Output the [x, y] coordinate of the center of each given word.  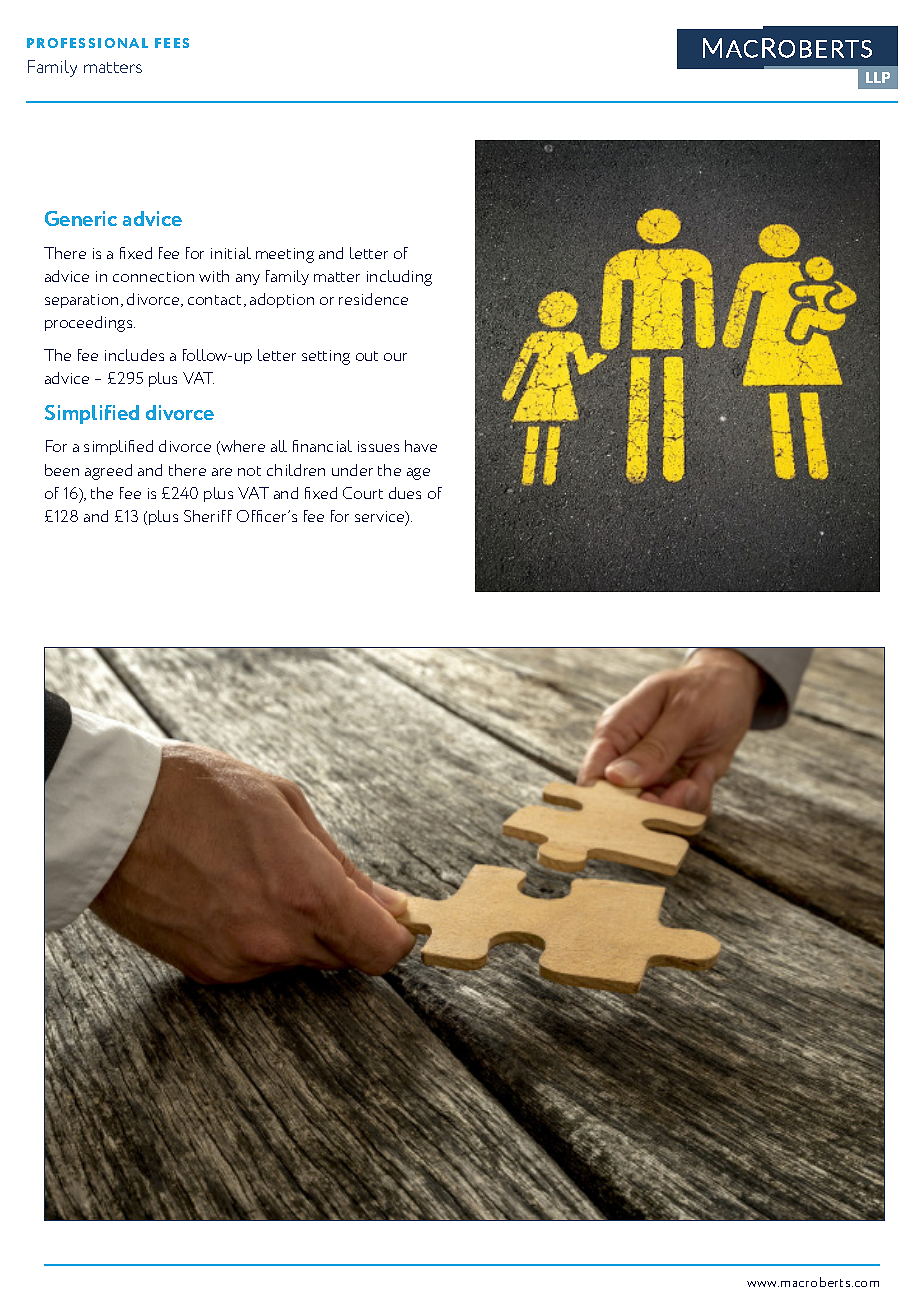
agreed [108, 472]
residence [373, 299]
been [62, 470]
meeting [285, 255]
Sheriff [208, 516]
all [279, 446]
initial [231, 253]
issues [378, 446]
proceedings [90, 324]
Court [363, 493]
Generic [81, 218]
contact [214, 300]
